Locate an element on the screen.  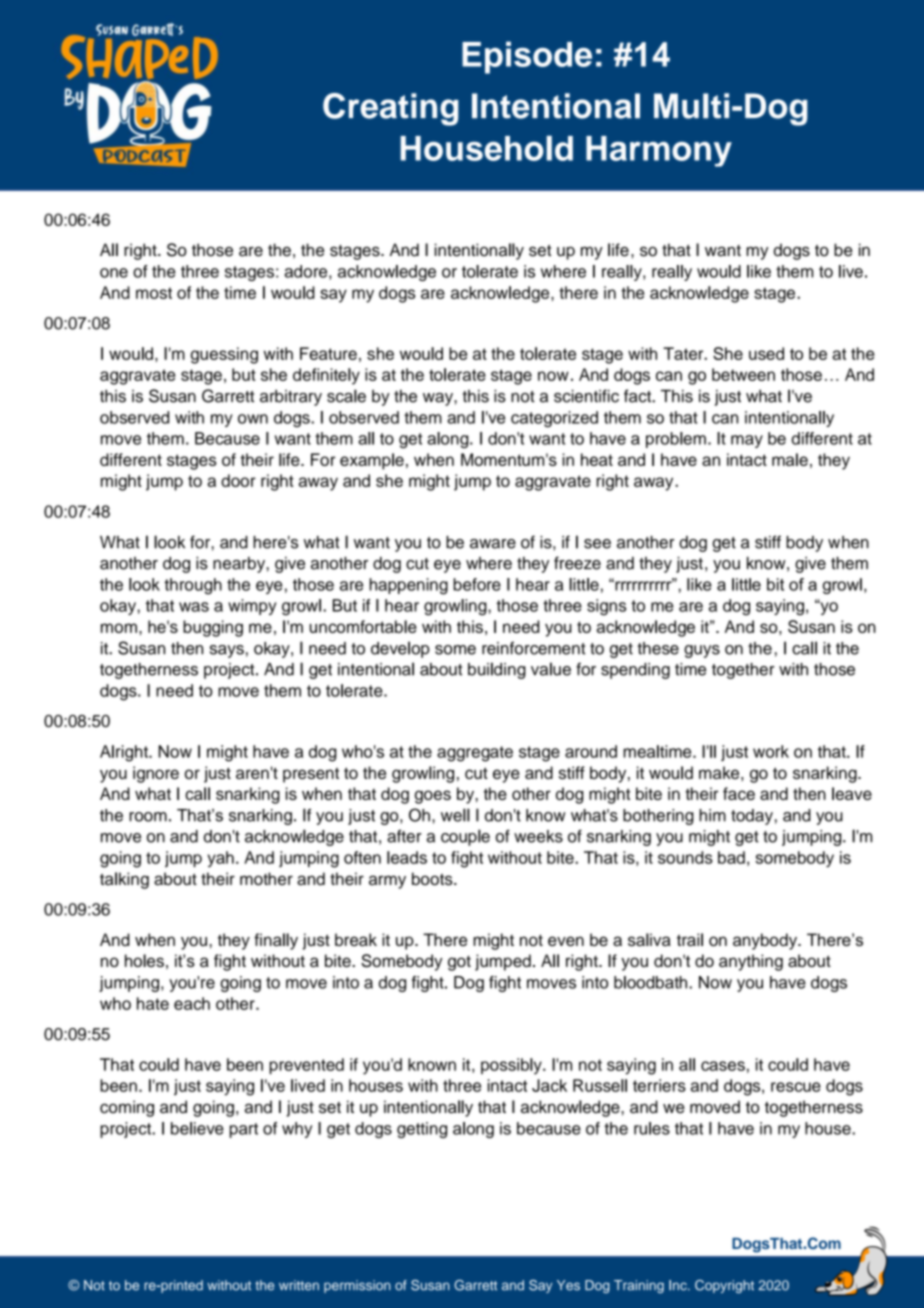
couple is located at coordinates (465, 837).
